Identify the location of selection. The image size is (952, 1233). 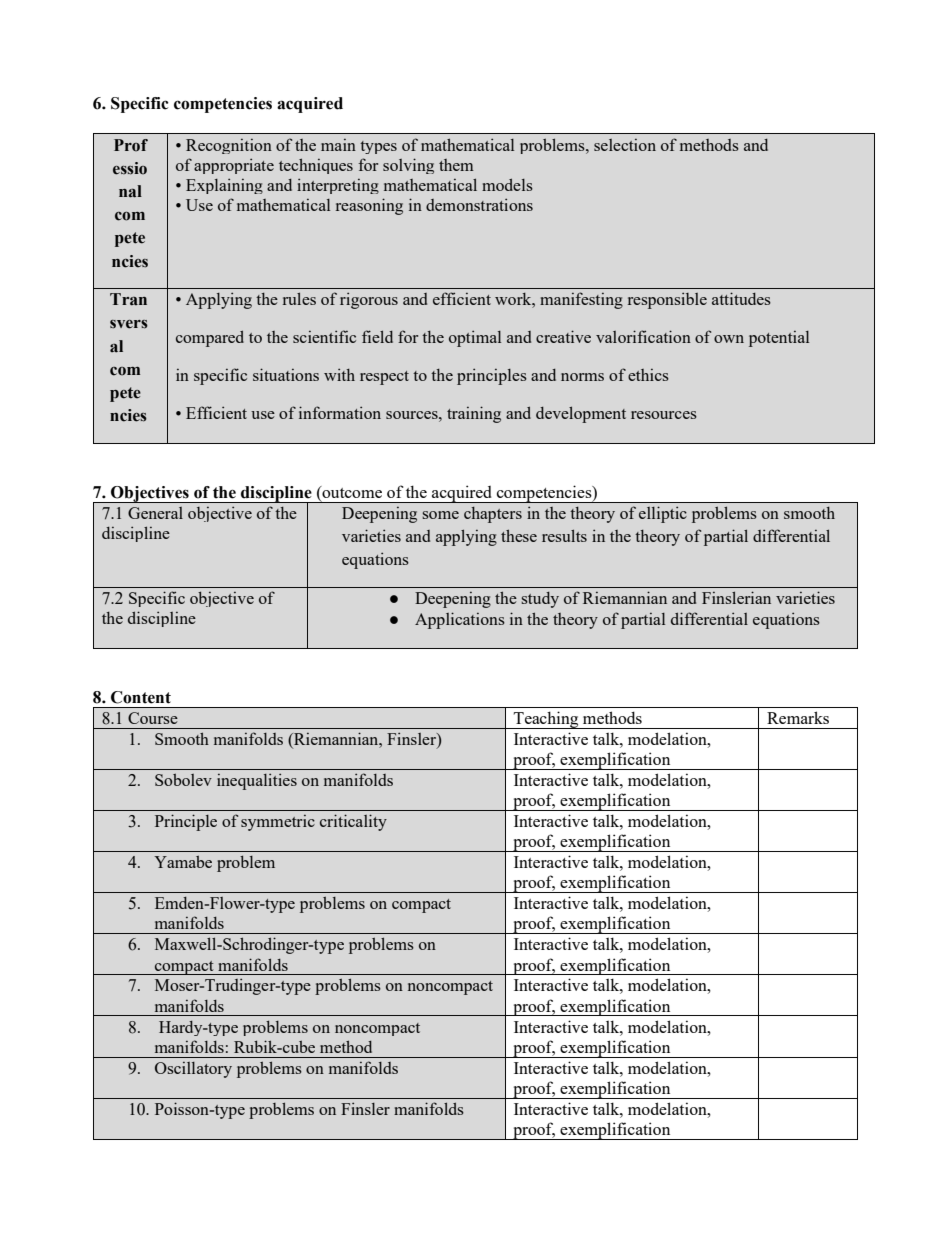
(625, 145).
